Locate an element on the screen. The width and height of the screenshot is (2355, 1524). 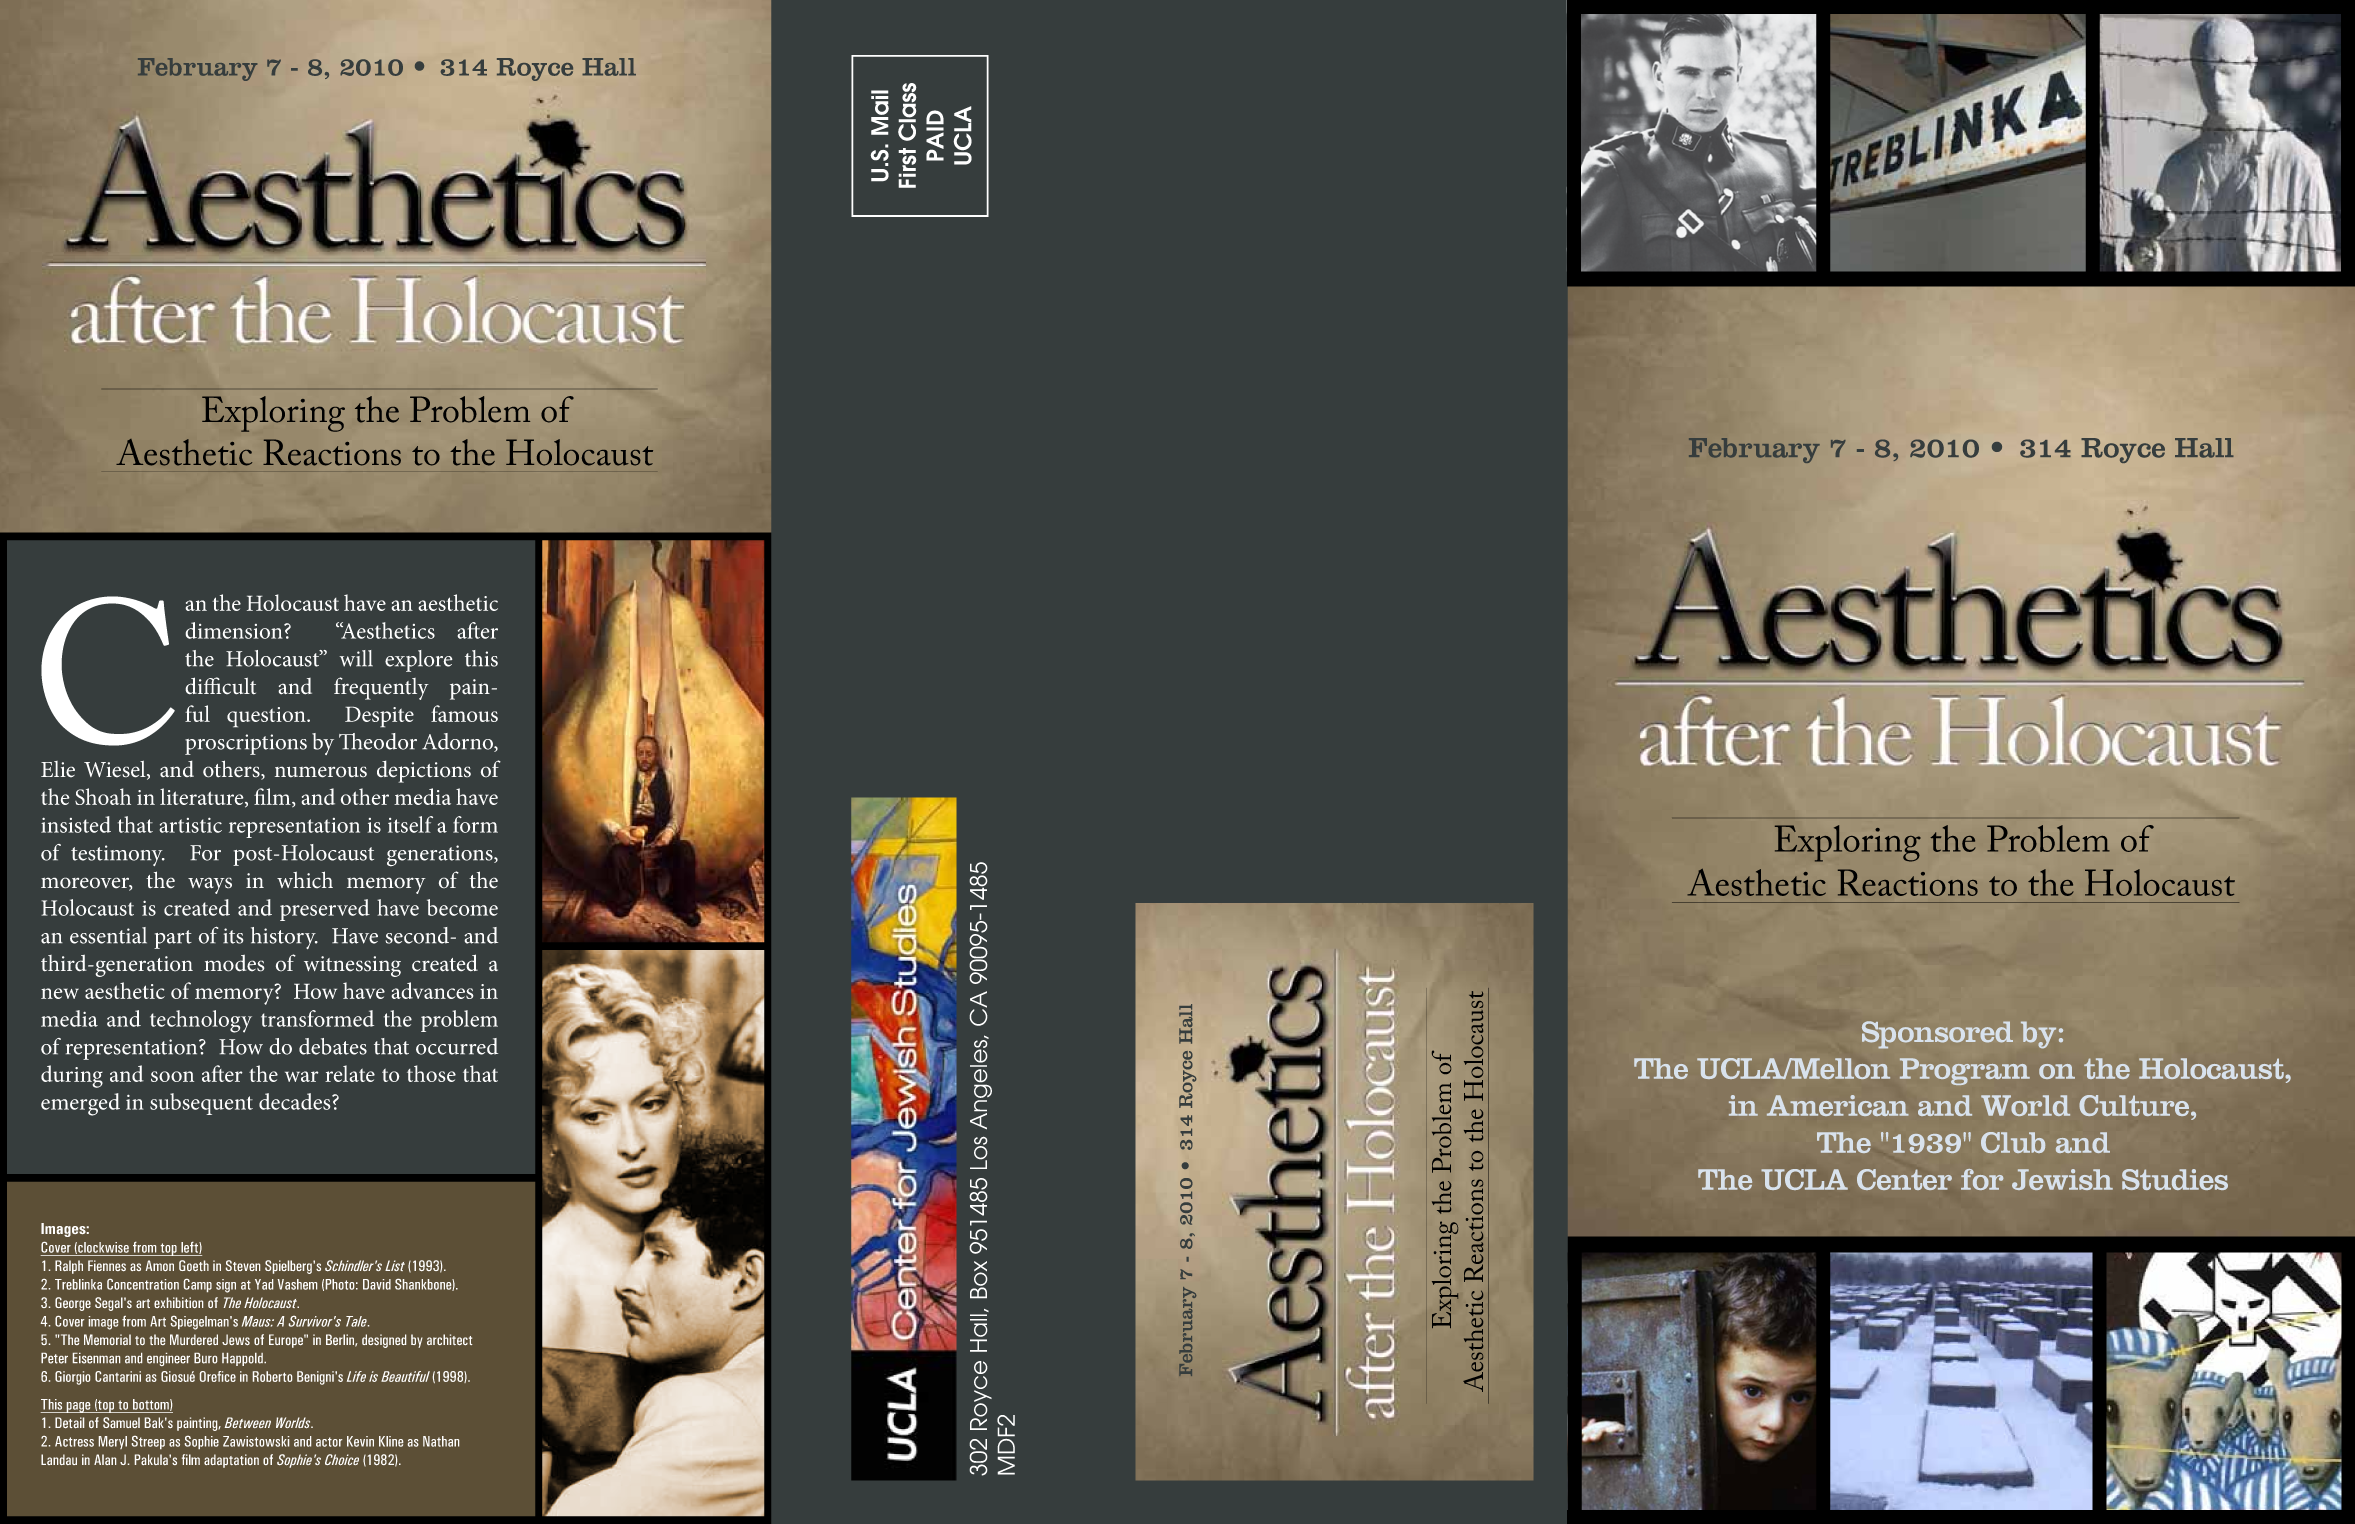
preserved is located at coordinates (325, 910).
